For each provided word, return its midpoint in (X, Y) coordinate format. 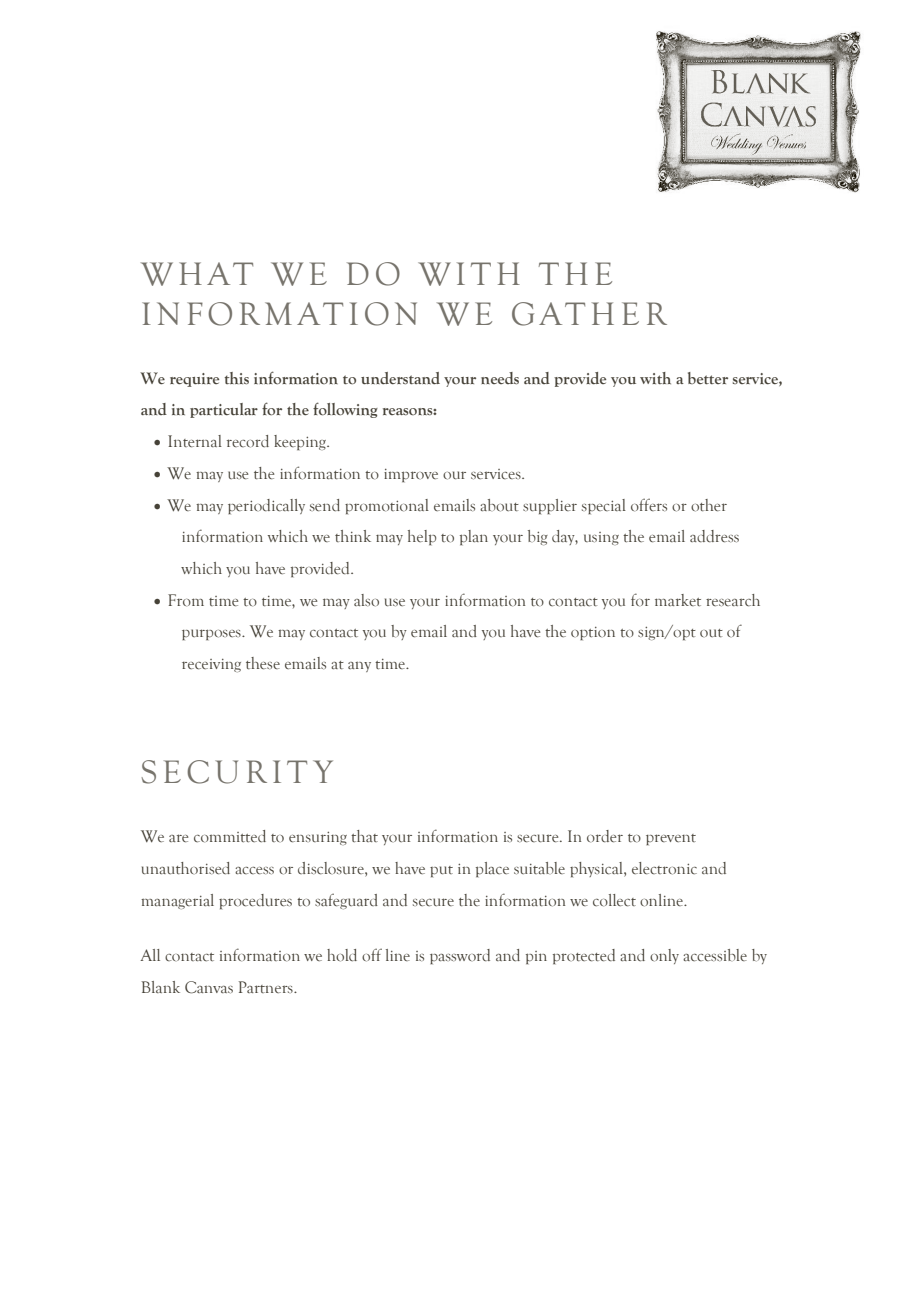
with (655, 378)
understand (400, 378)
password (460, 956)
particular (224, 410)
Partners (267, 987)
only (664, 956)
